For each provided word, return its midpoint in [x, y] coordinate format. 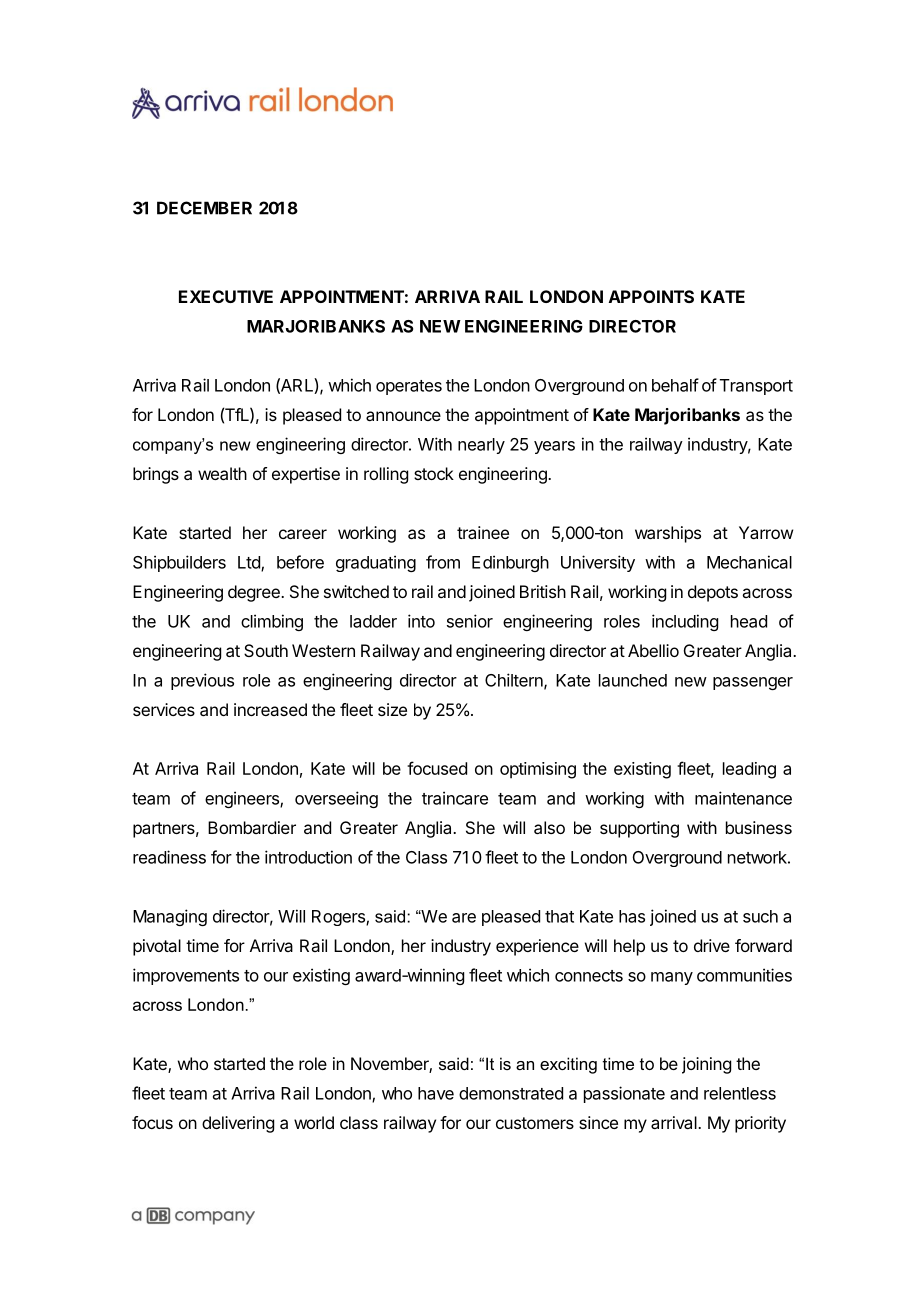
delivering [238, 1124]
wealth [222, 473]
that [559, 916]
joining [706, 1065]
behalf [675, 385]
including [685, 622]
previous [202, 681]
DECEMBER [204, 208]
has [632, 916]
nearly [481, 446]
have [436, 1093]
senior [470, 621]
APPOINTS [651, 296]
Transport [756, 387]
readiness [169, 857]
